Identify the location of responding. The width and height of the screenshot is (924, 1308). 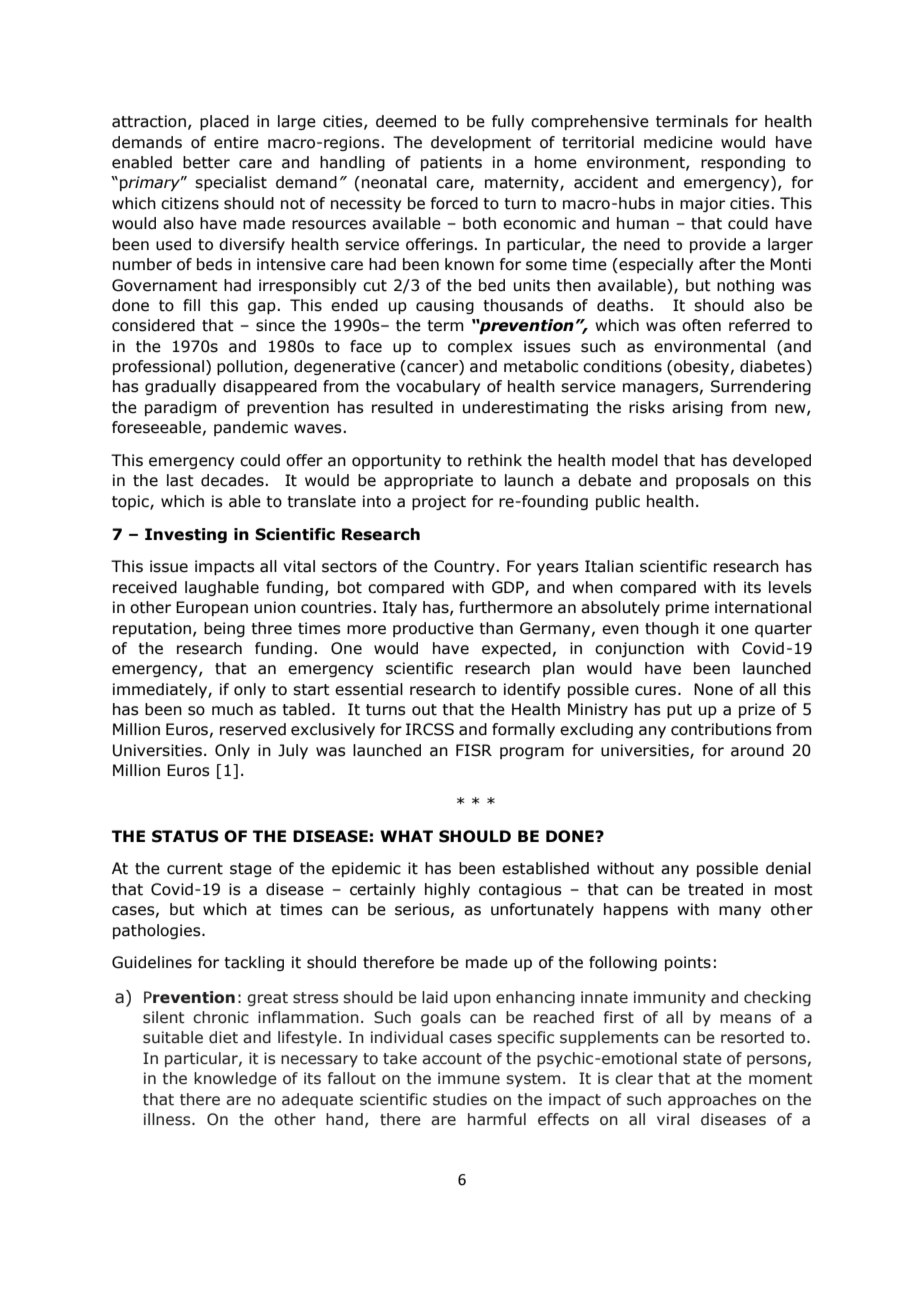
(743, 163).
